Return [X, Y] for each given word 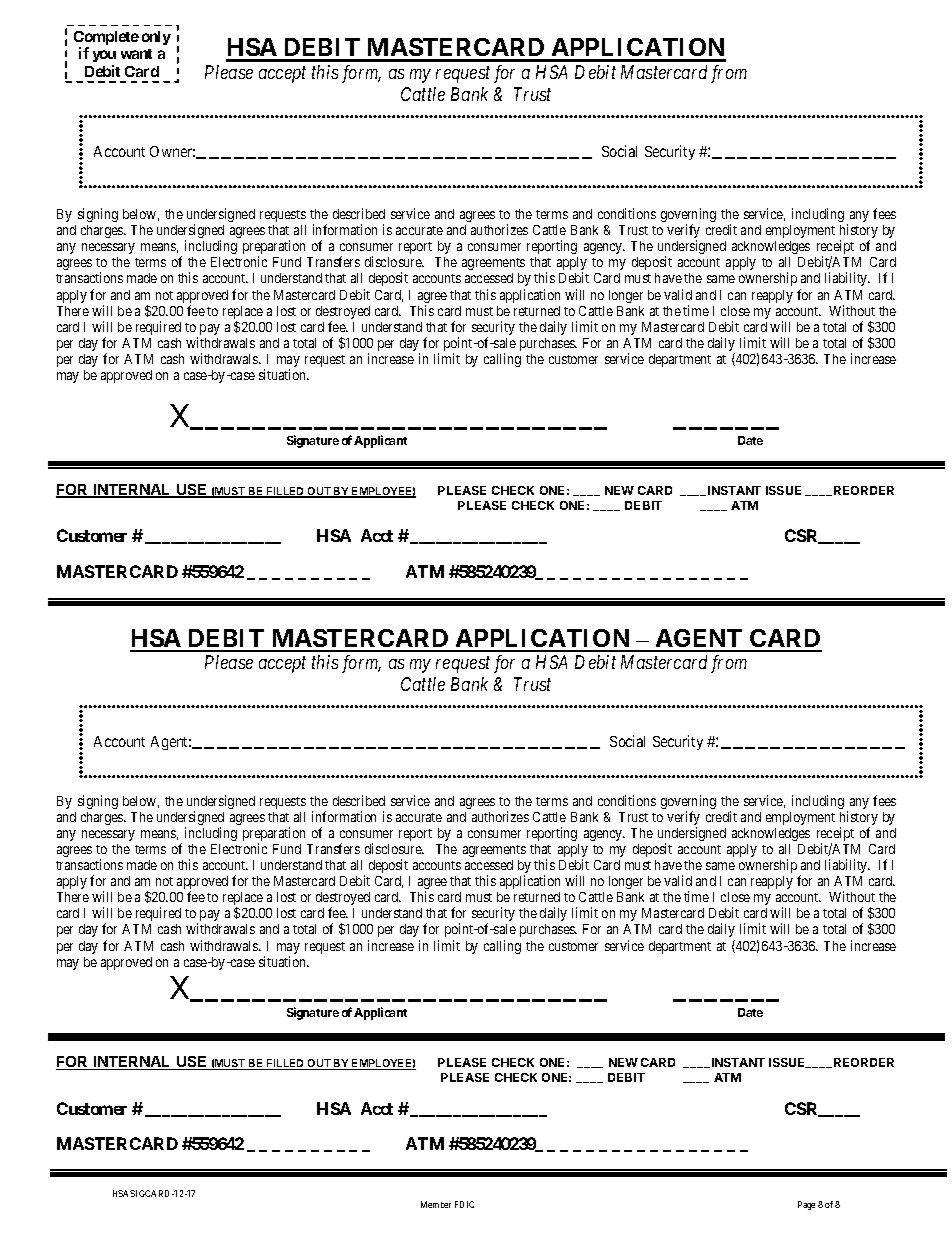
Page [806, 1205]
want [136, 54]
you [104, 58]
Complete [106, 39]
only [156, 38]
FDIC [464, 1204]
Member [436, 1204]
